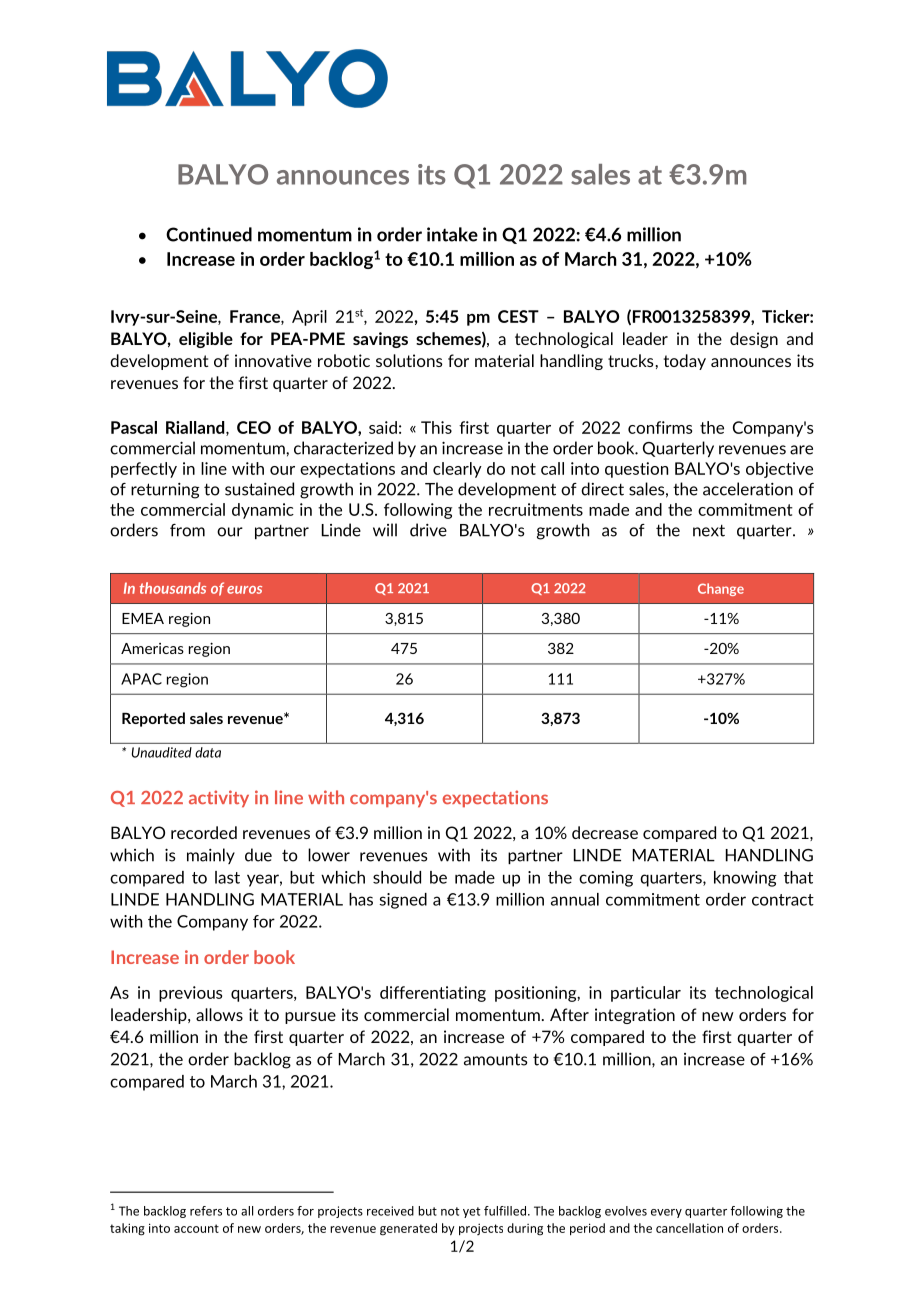  I want to click on decrease, so click(605, 832).
